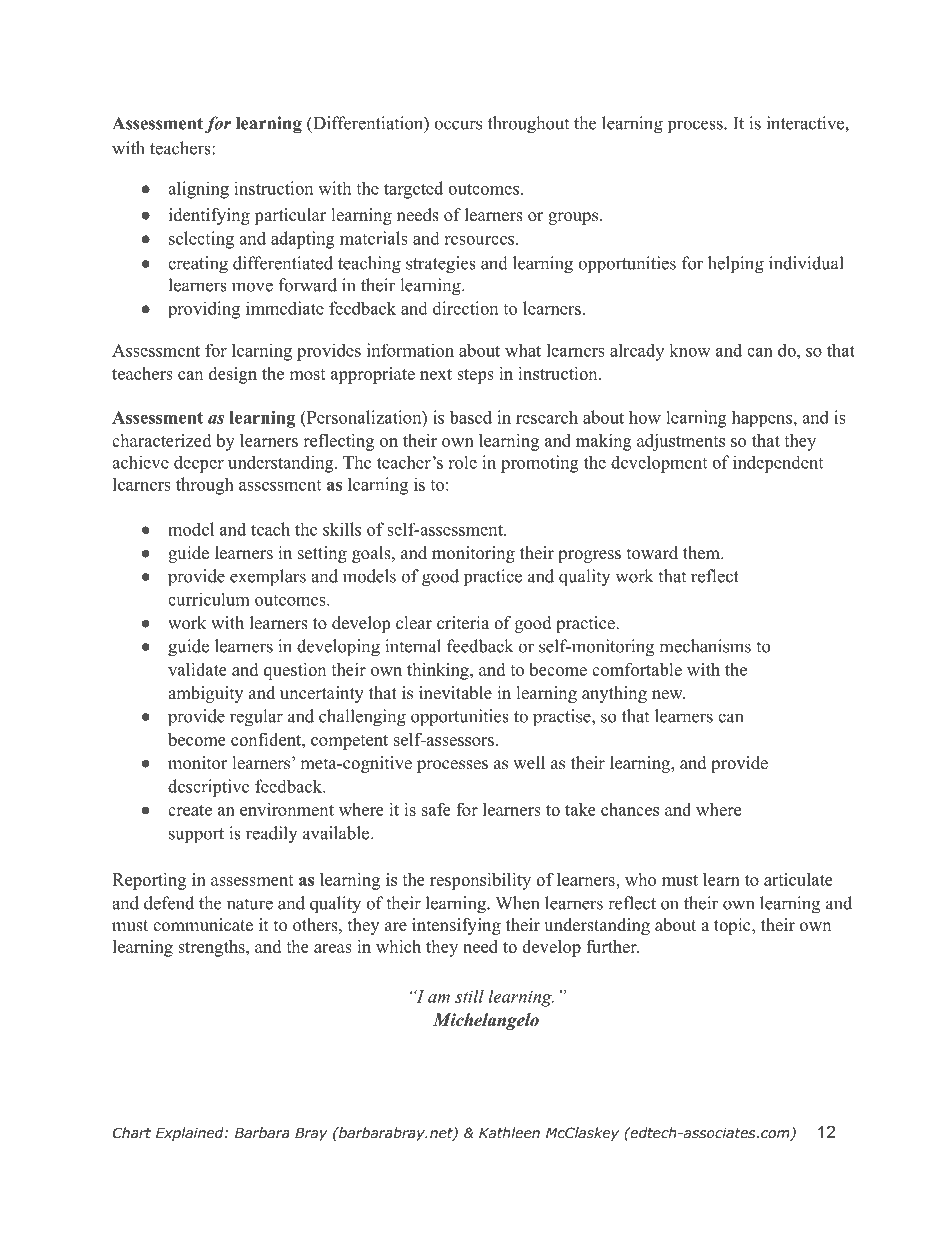 The height and width of the document is (1233, 952). Describe the element at coordinates (196, 835) in the document. I see `support` at that location.
